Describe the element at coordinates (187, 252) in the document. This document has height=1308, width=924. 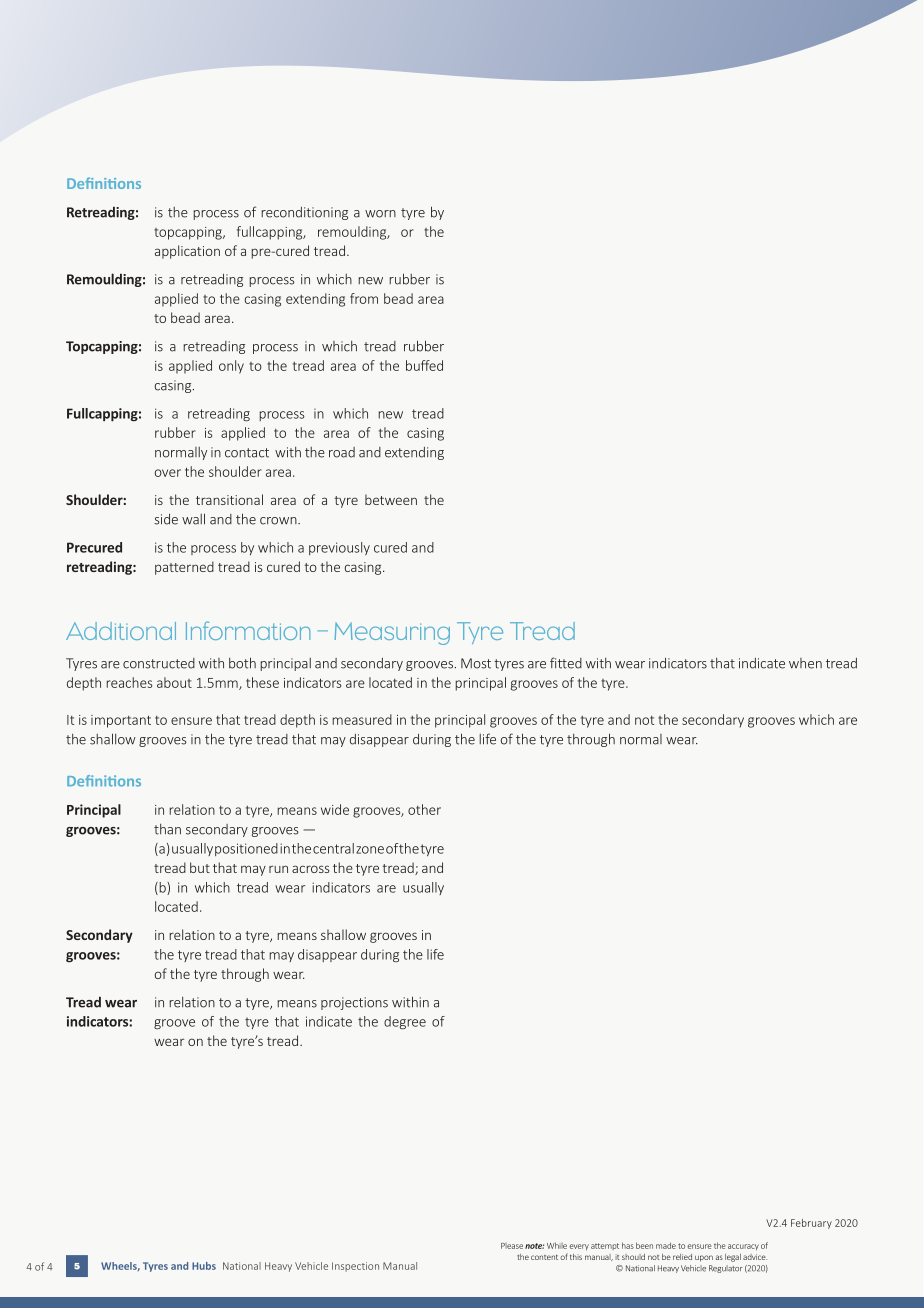
I see `application` at that location.
